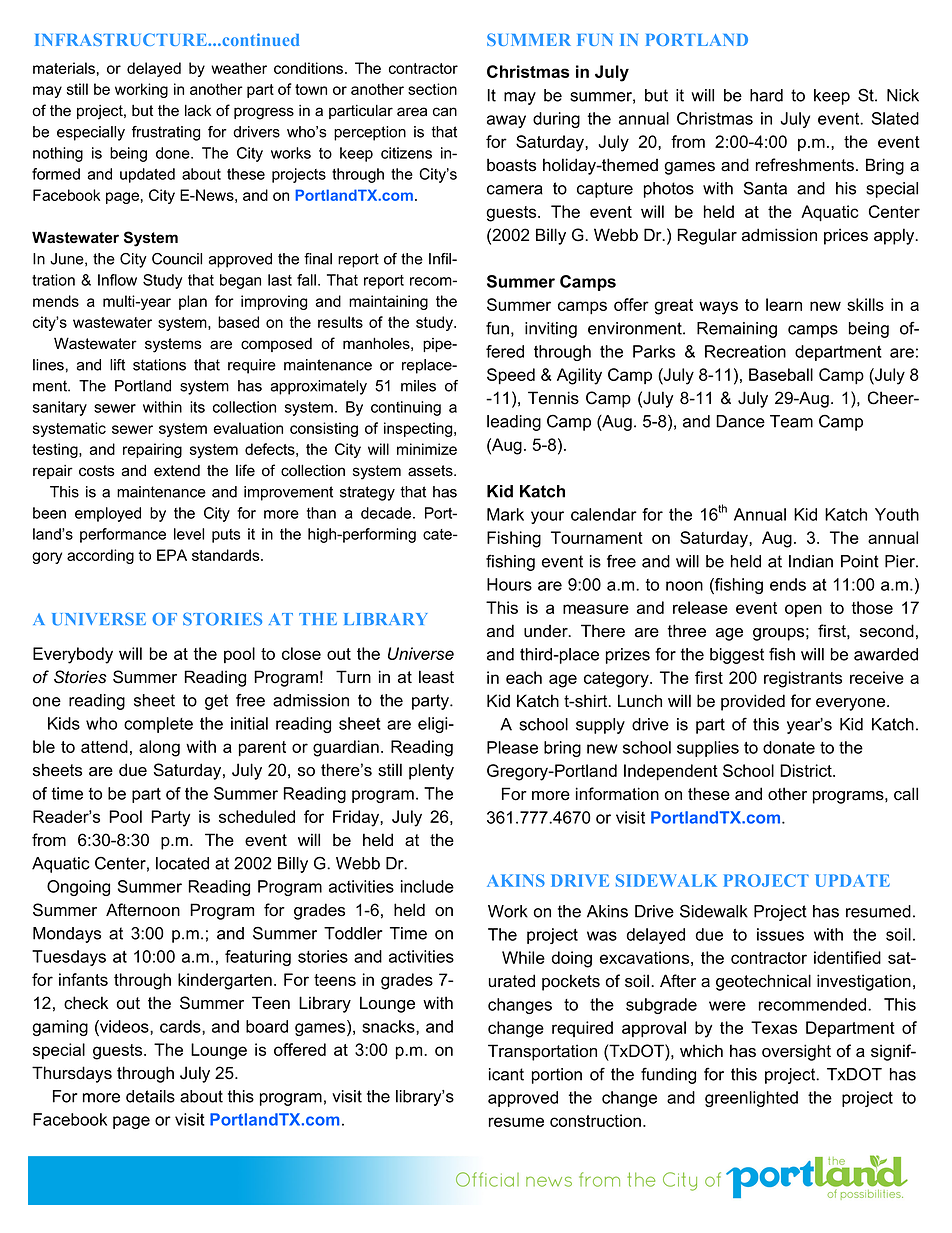 This screenshot has width=952, height=1233. I want to click on construction, so click(595, 1120).
